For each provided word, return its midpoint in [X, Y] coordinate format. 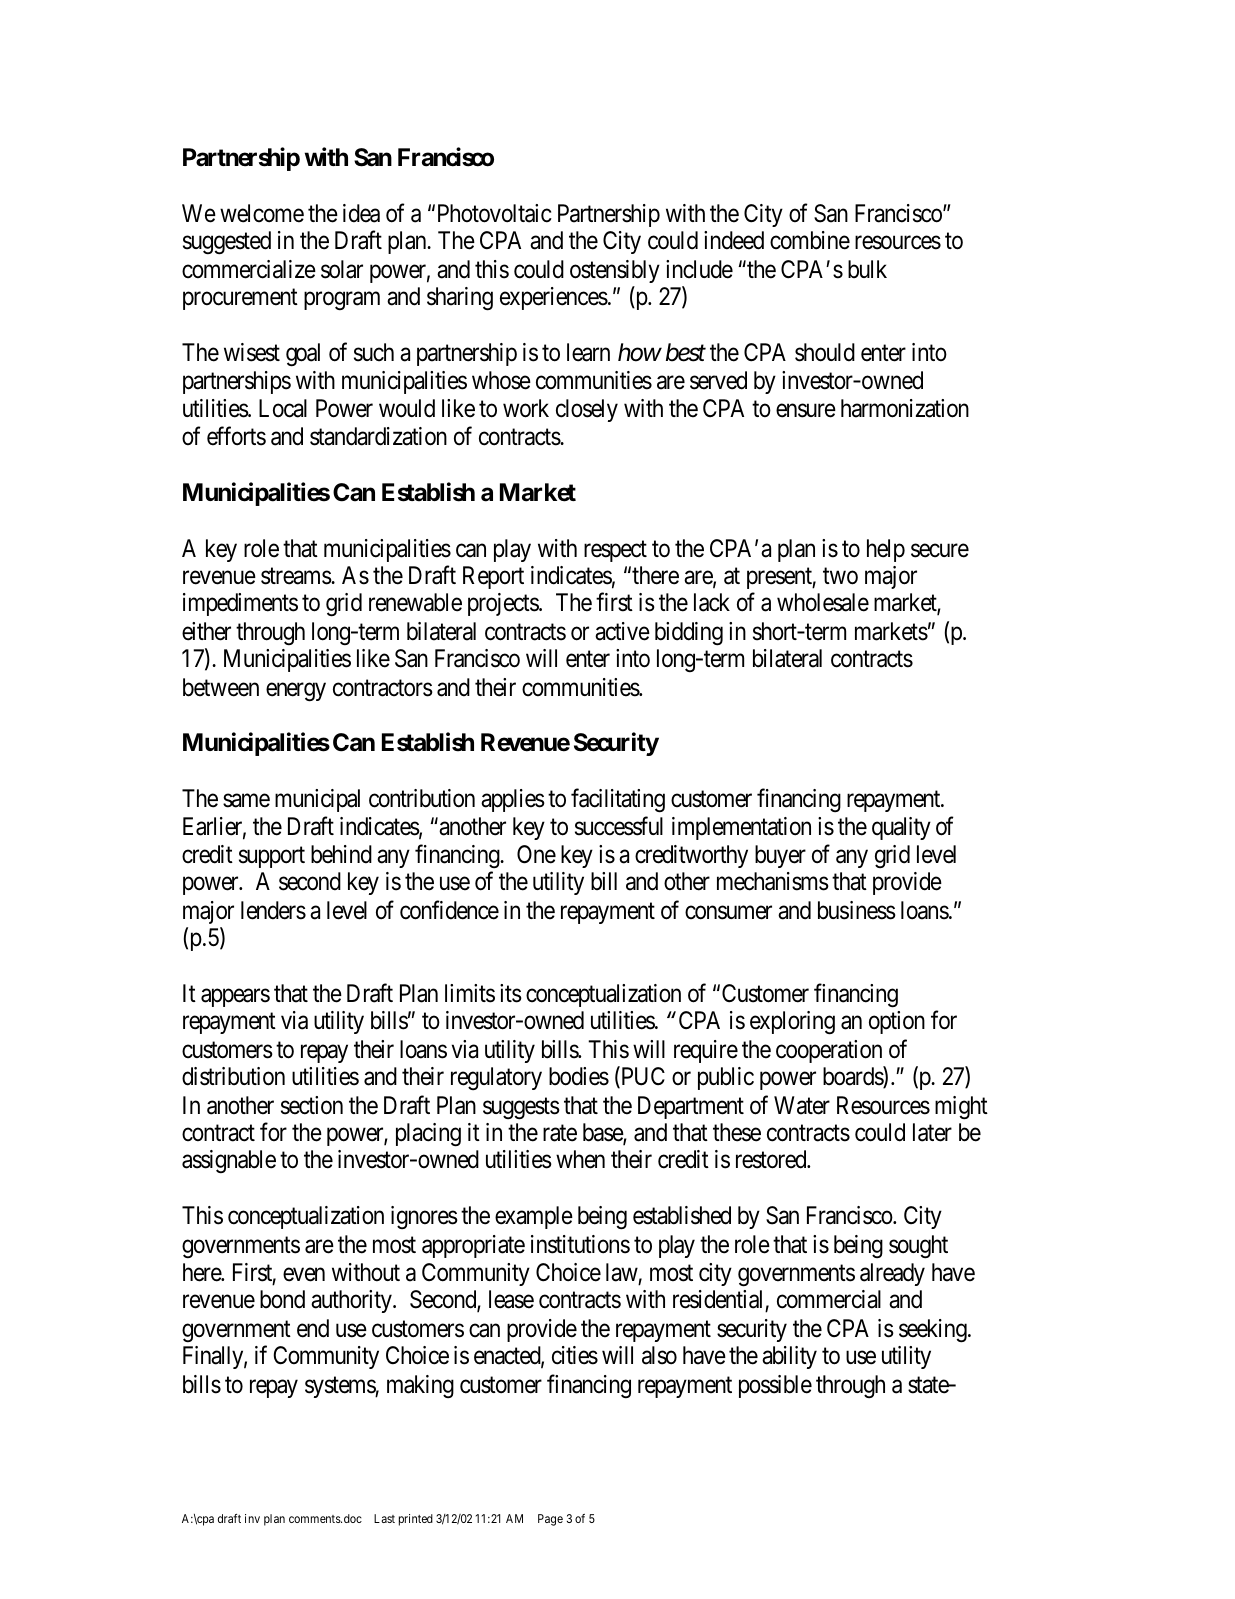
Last [384, 1518]
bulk [867, 269]
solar [342, 269]
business [857, 910]
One [536, 854]
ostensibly [615, 271]
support [272, 857]
